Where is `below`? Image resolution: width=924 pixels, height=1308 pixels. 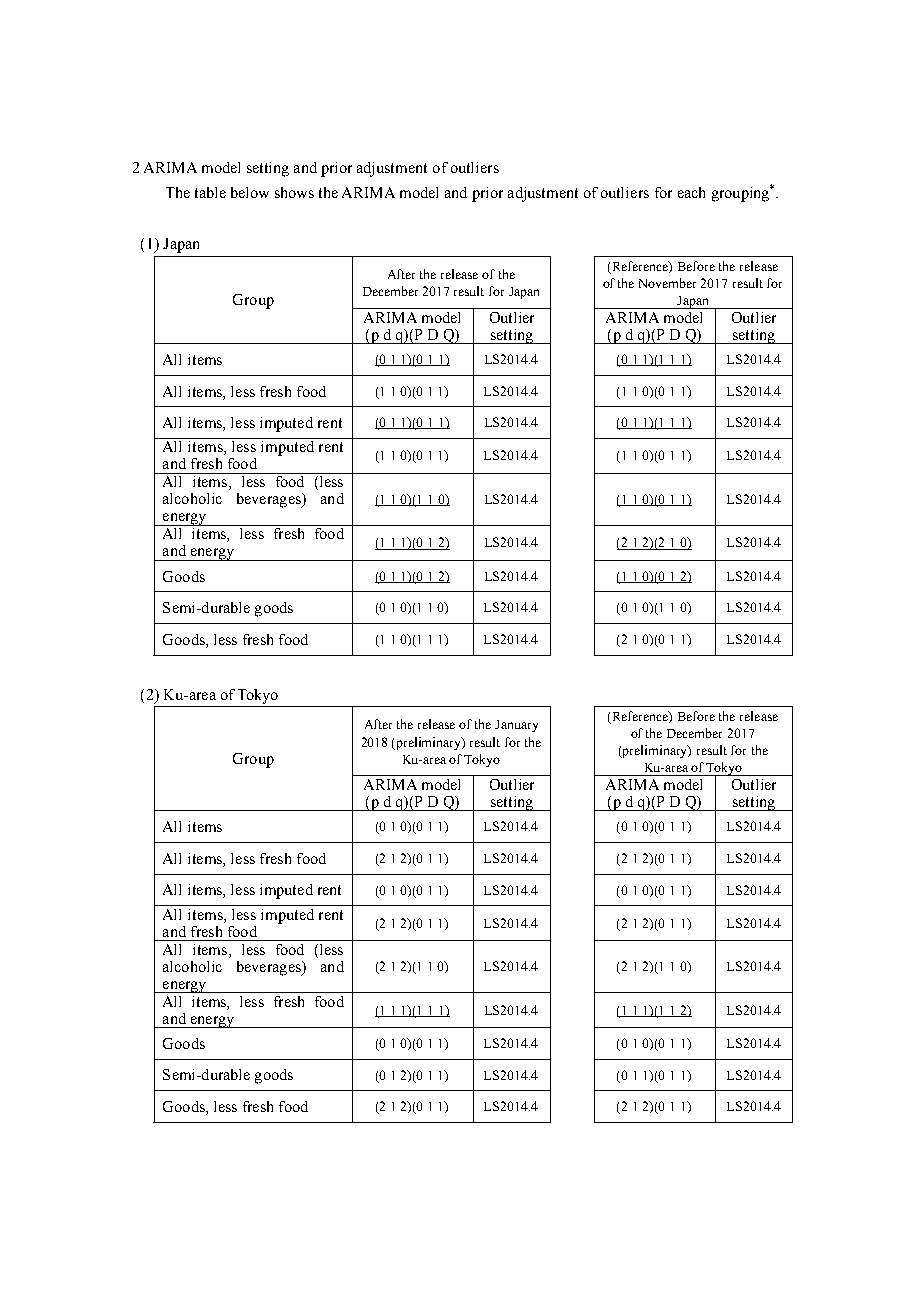
below is located at coordinates (250, 192).
